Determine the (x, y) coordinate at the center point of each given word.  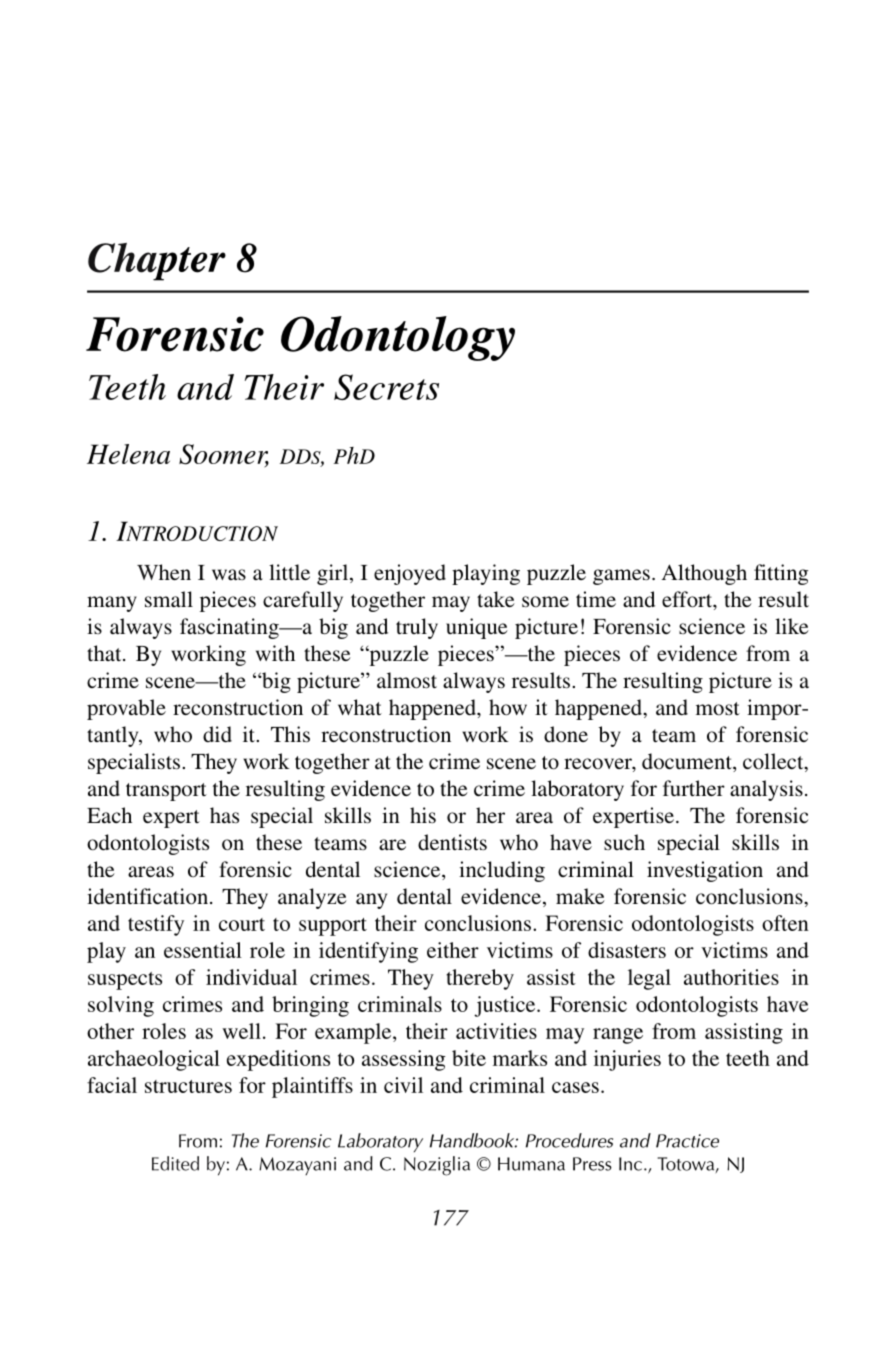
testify (156, 925)
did (217, 734)
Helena (128, 454)
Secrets (386, 387)
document (688, 762)
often (785, 923)
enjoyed (410, 574)
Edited (175, 1163)
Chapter (157, 262)
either (453, 950)
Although (704, 574)
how (508, 707)
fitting (781, 574)
